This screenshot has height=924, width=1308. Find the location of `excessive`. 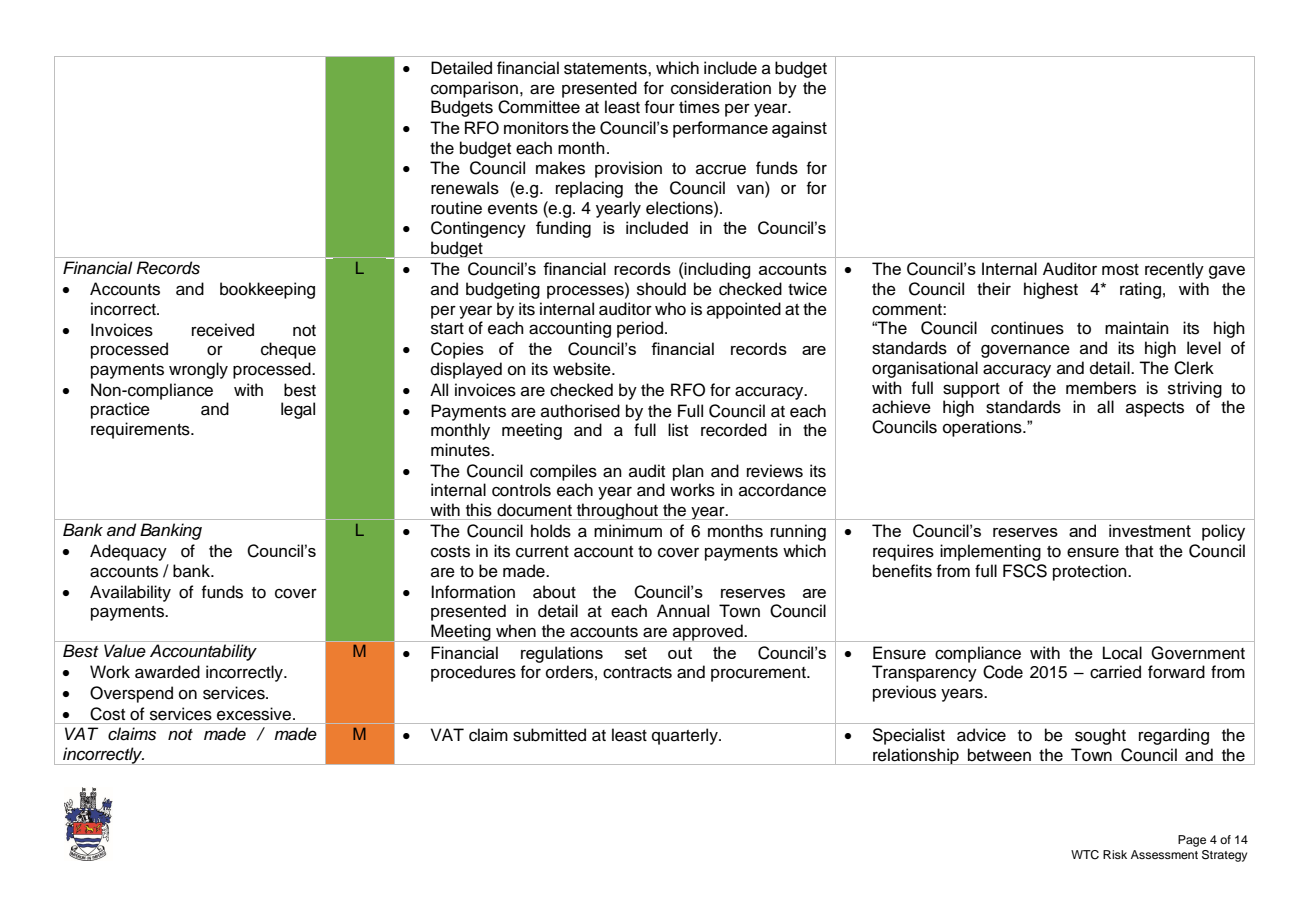

excessive is located at coordinates (254, 714).
